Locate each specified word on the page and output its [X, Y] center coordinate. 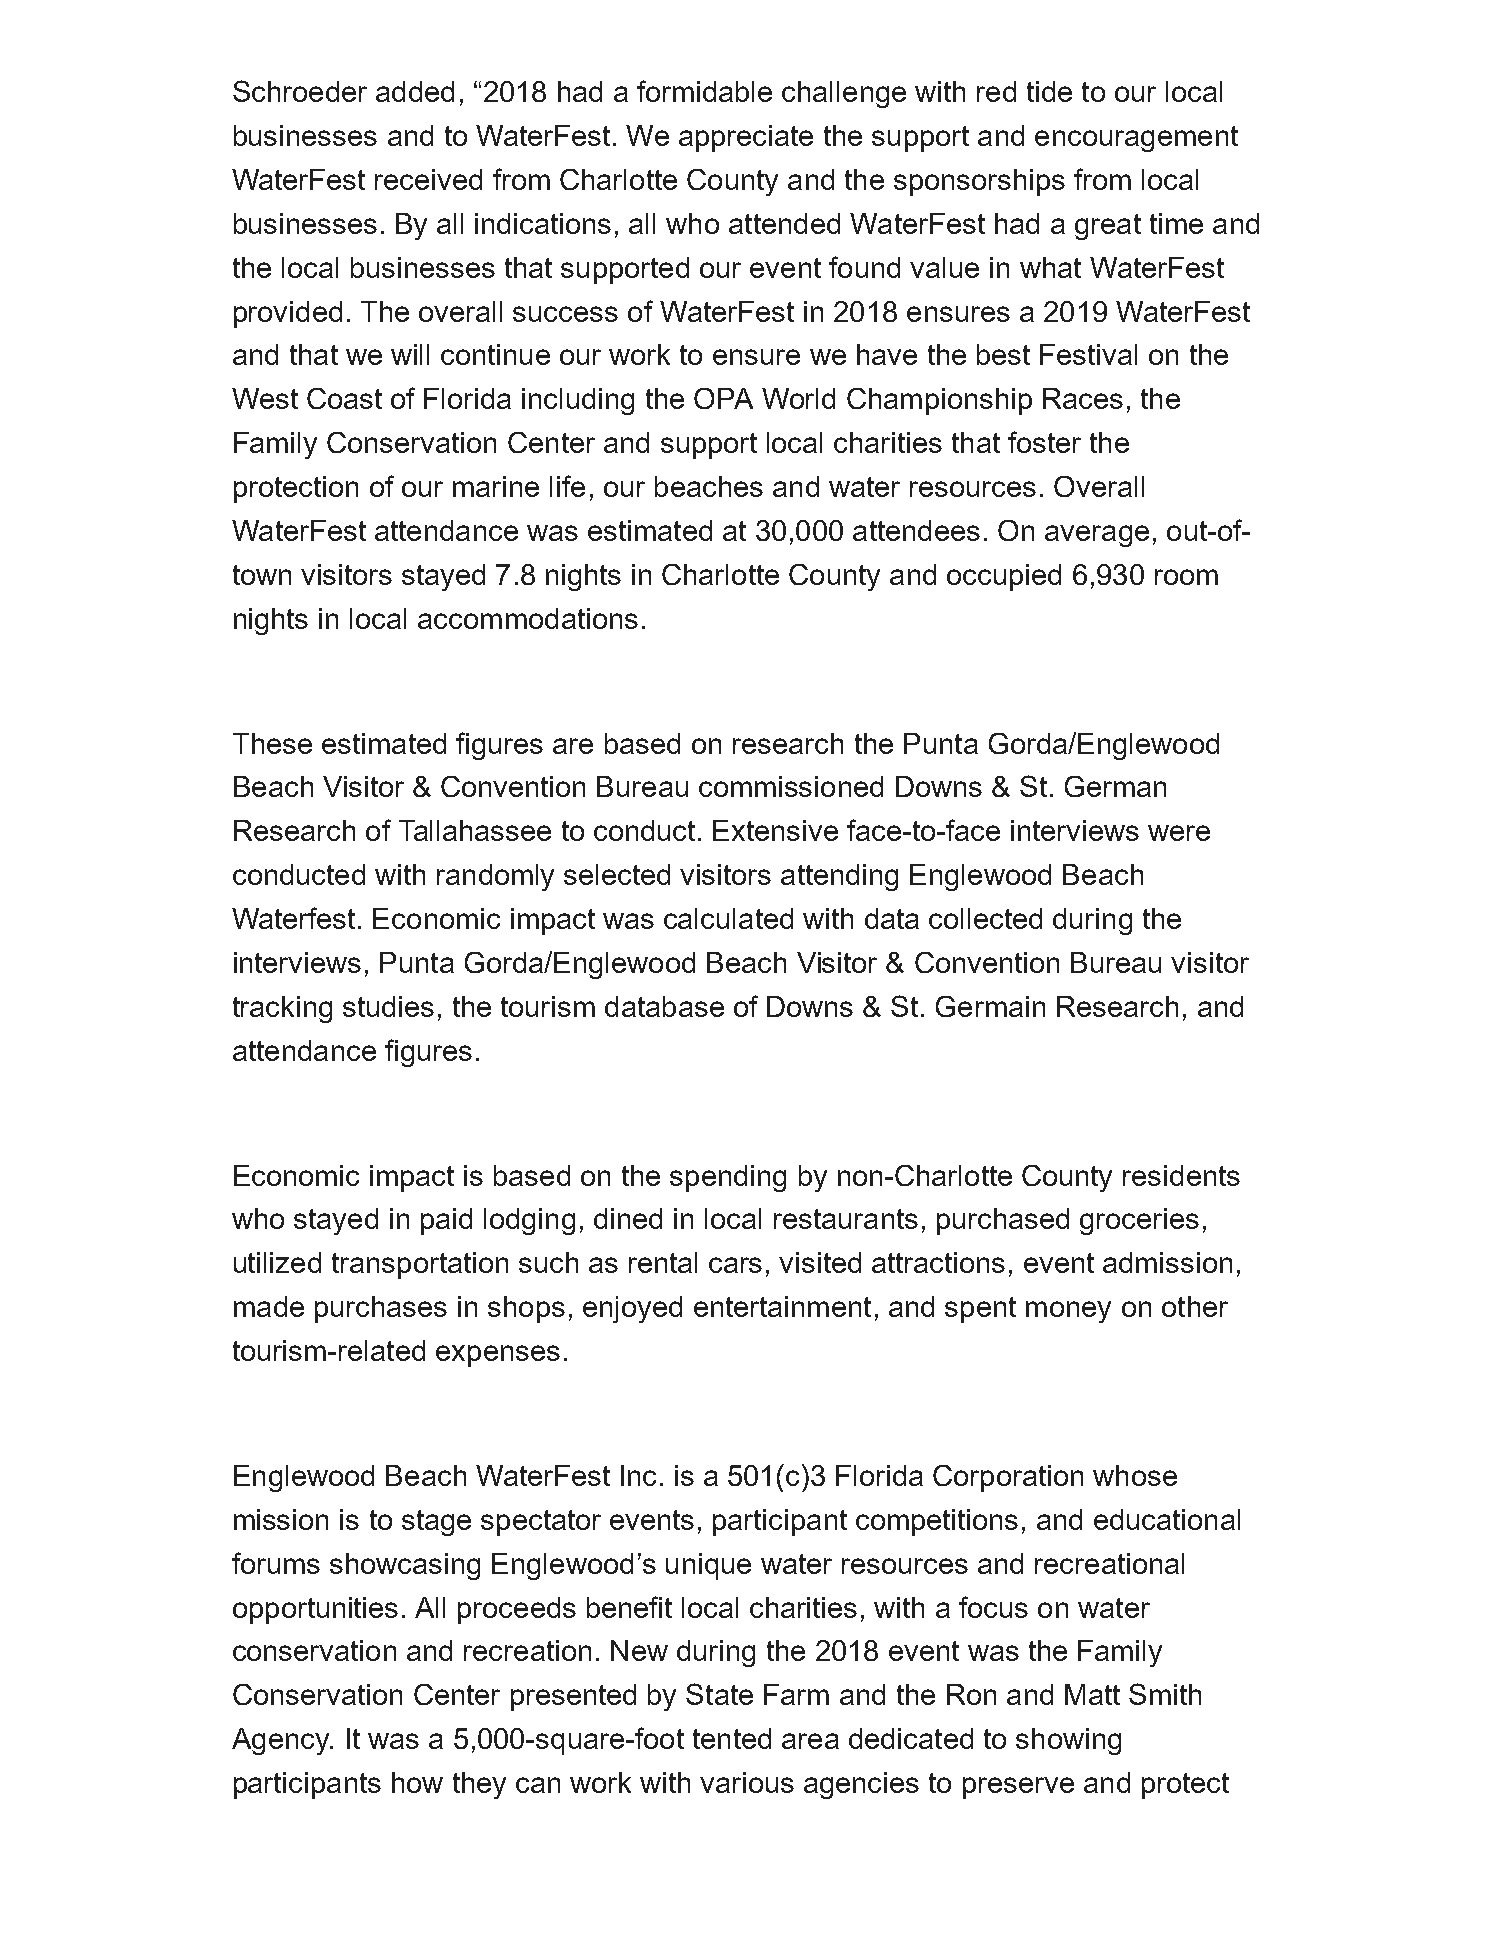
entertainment [782, 1306]
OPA [723, 398]
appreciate [746, 138]
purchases [381, 1309]
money [1068, 1312]
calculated [728, 918]
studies [388, 1006]
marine [496, 486]
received [428, 179]
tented [732, 1738]
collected [985, 918]
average [1097, 536]
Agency [282, 1741]
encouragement [1136, 139]
